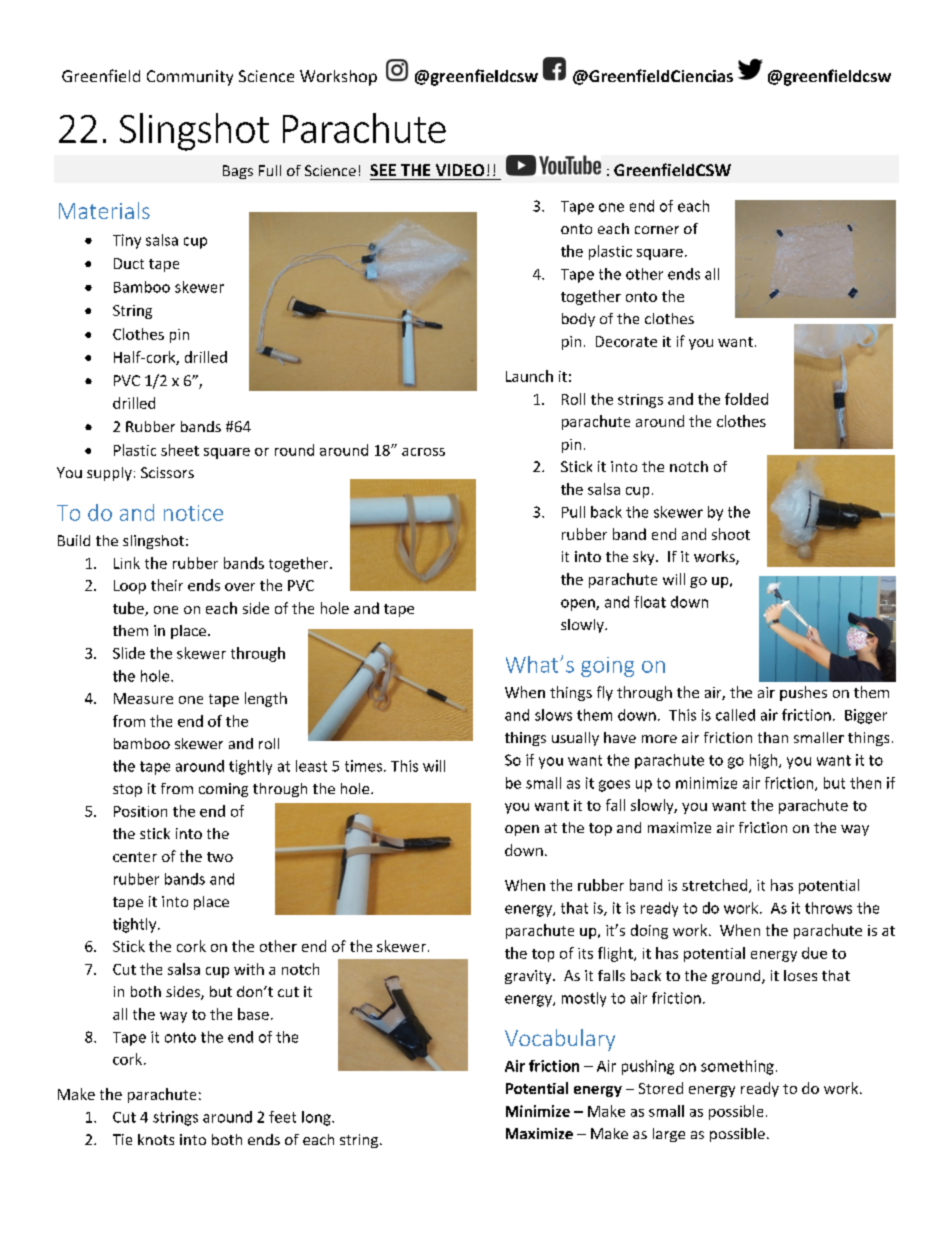  What do you see at coordinates (560, 1040) in the document?
I see `Vocabulary` at bounding box center [560, 1040].
